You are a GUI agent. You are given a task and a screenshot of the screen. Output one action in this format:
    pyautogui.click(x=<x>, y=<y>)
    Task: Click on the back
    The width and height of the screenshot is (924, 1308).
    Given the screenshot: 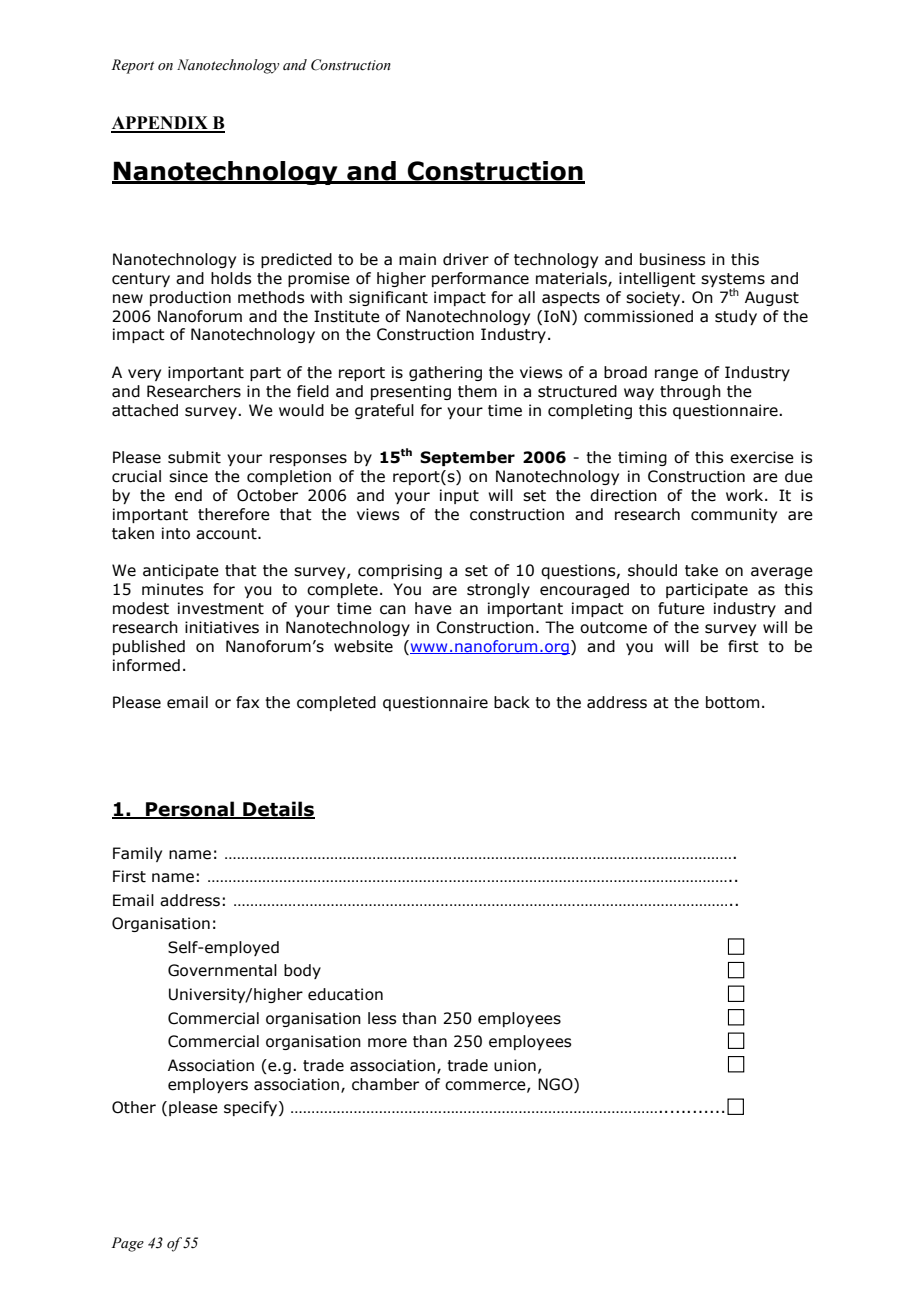 What is the action you would take?
    pyautogui.click(x=512, y=702)
